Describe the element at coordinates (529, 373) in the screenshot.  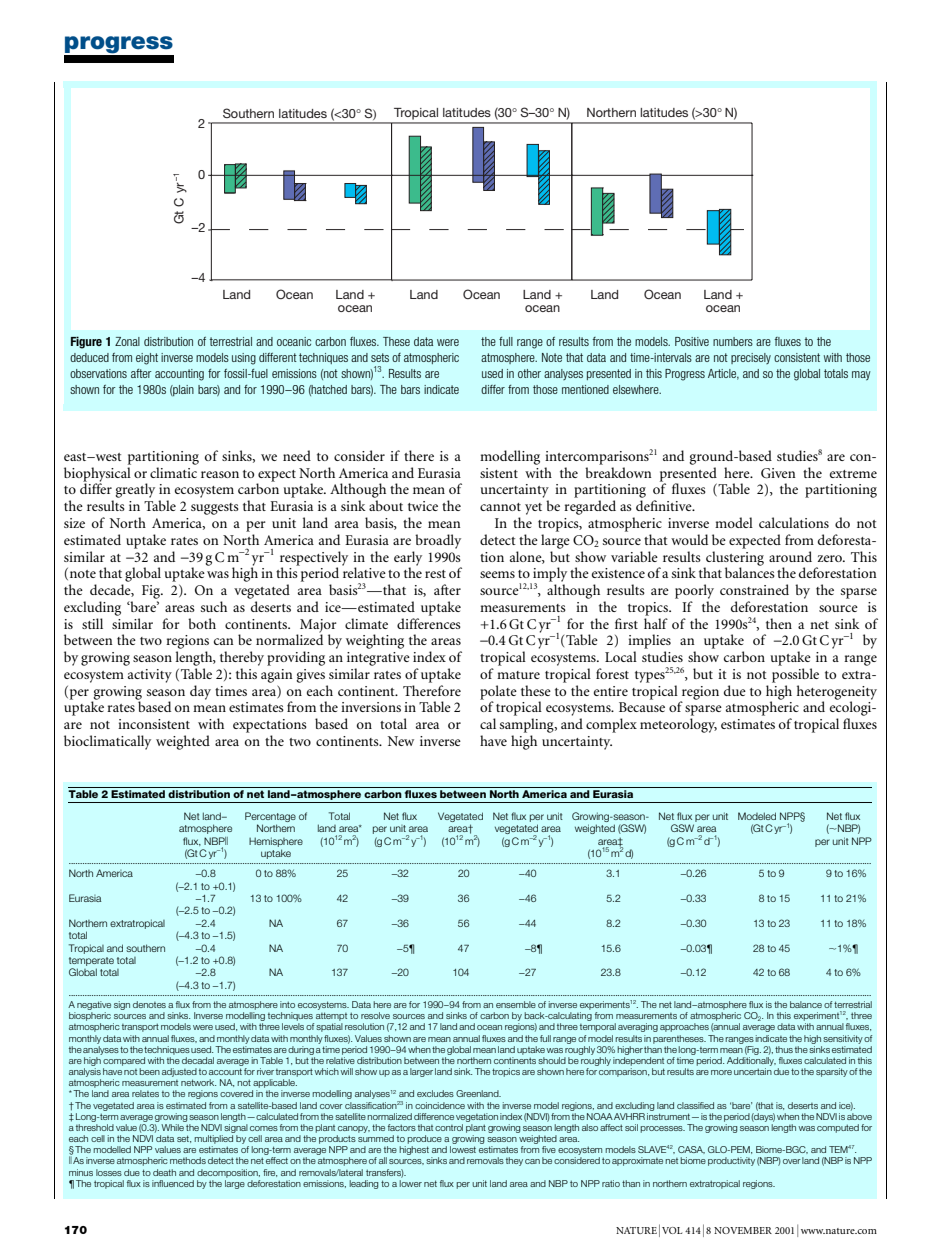
I see `other` at that location.
